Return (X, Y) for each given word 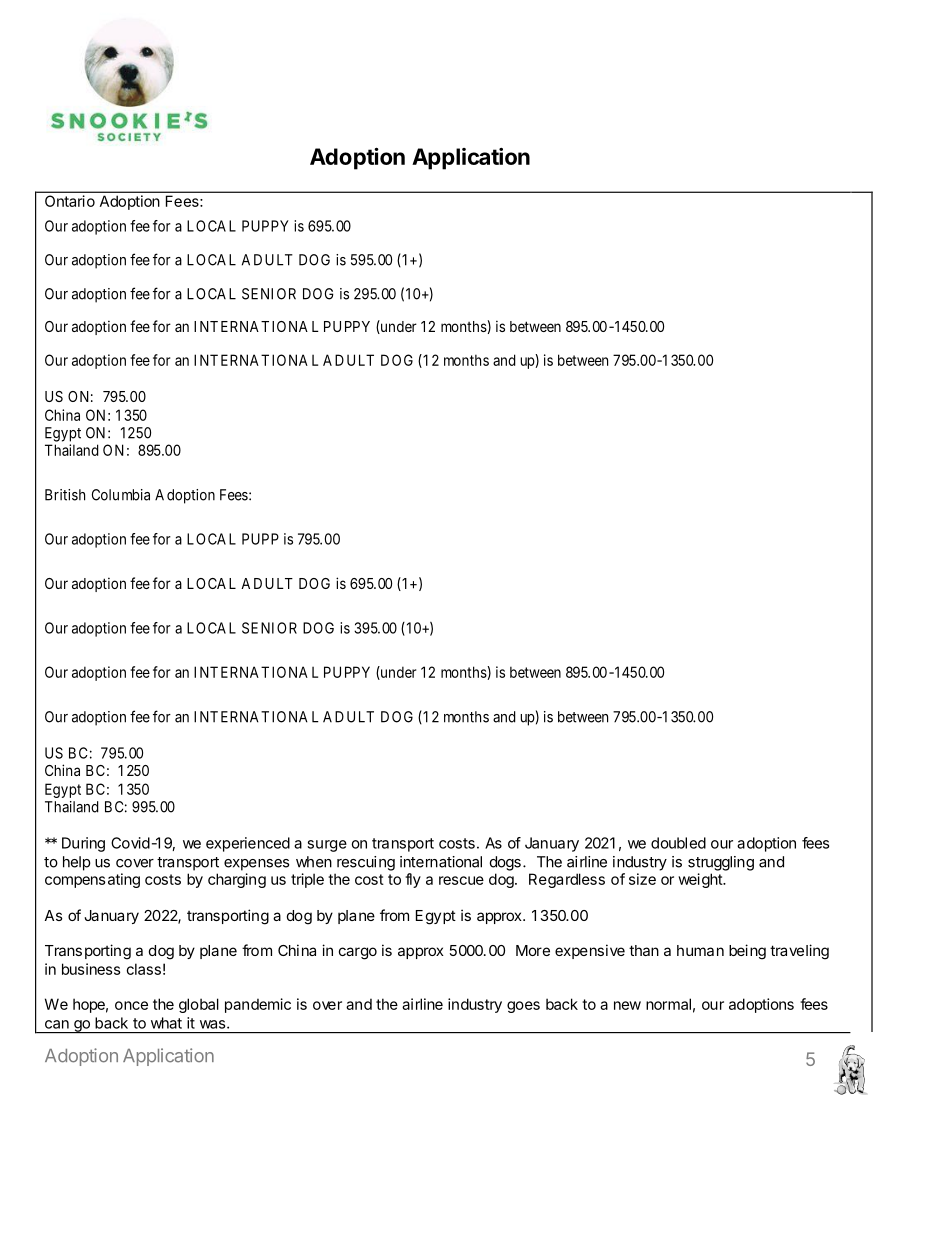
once (131, 1005)
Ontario (70, 201)
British (65, 495)
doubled (678, 843)
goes (523, 1007)
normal (668, 1004)
